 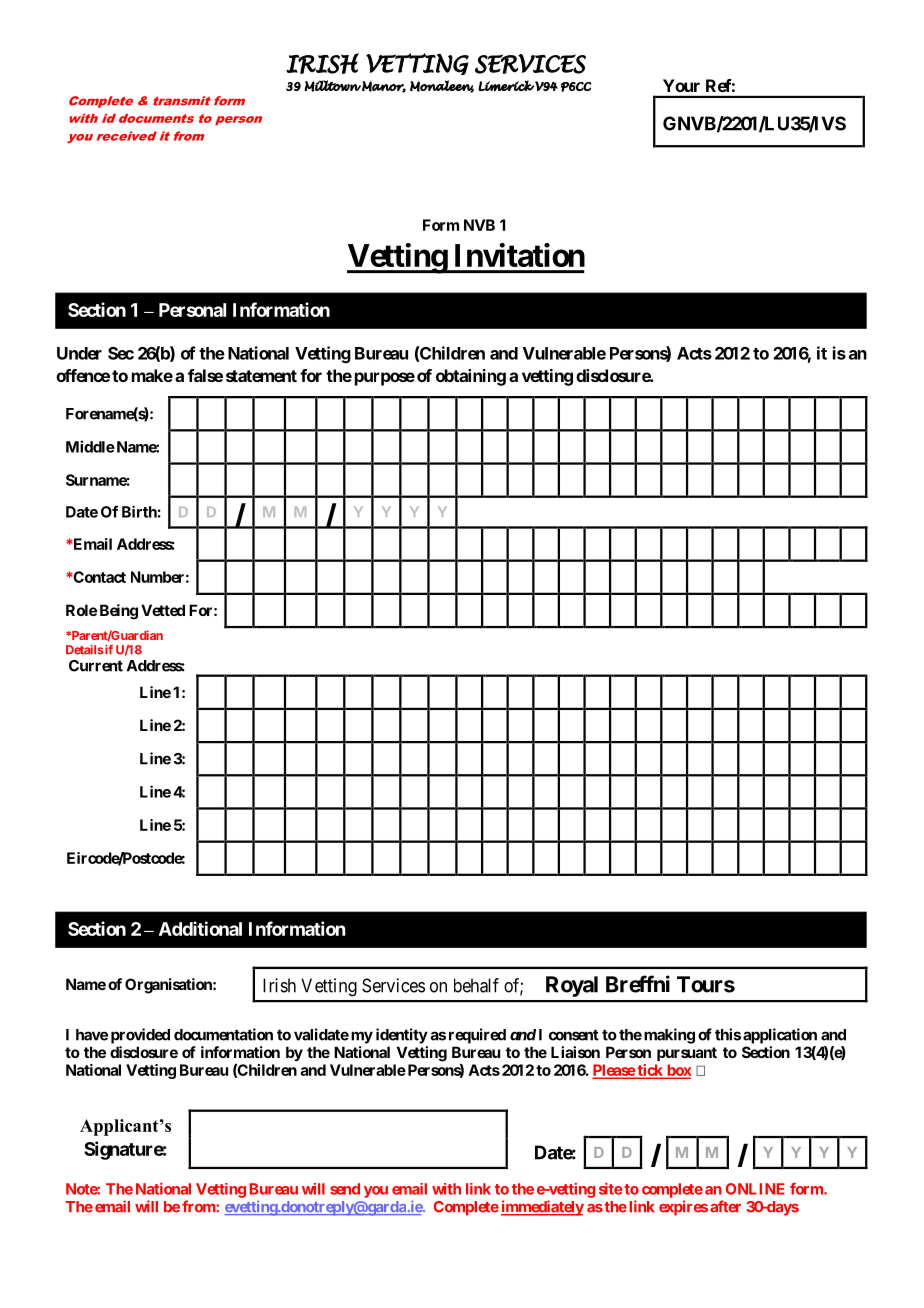 I want to click on Your, so click(x=681, y=85).
